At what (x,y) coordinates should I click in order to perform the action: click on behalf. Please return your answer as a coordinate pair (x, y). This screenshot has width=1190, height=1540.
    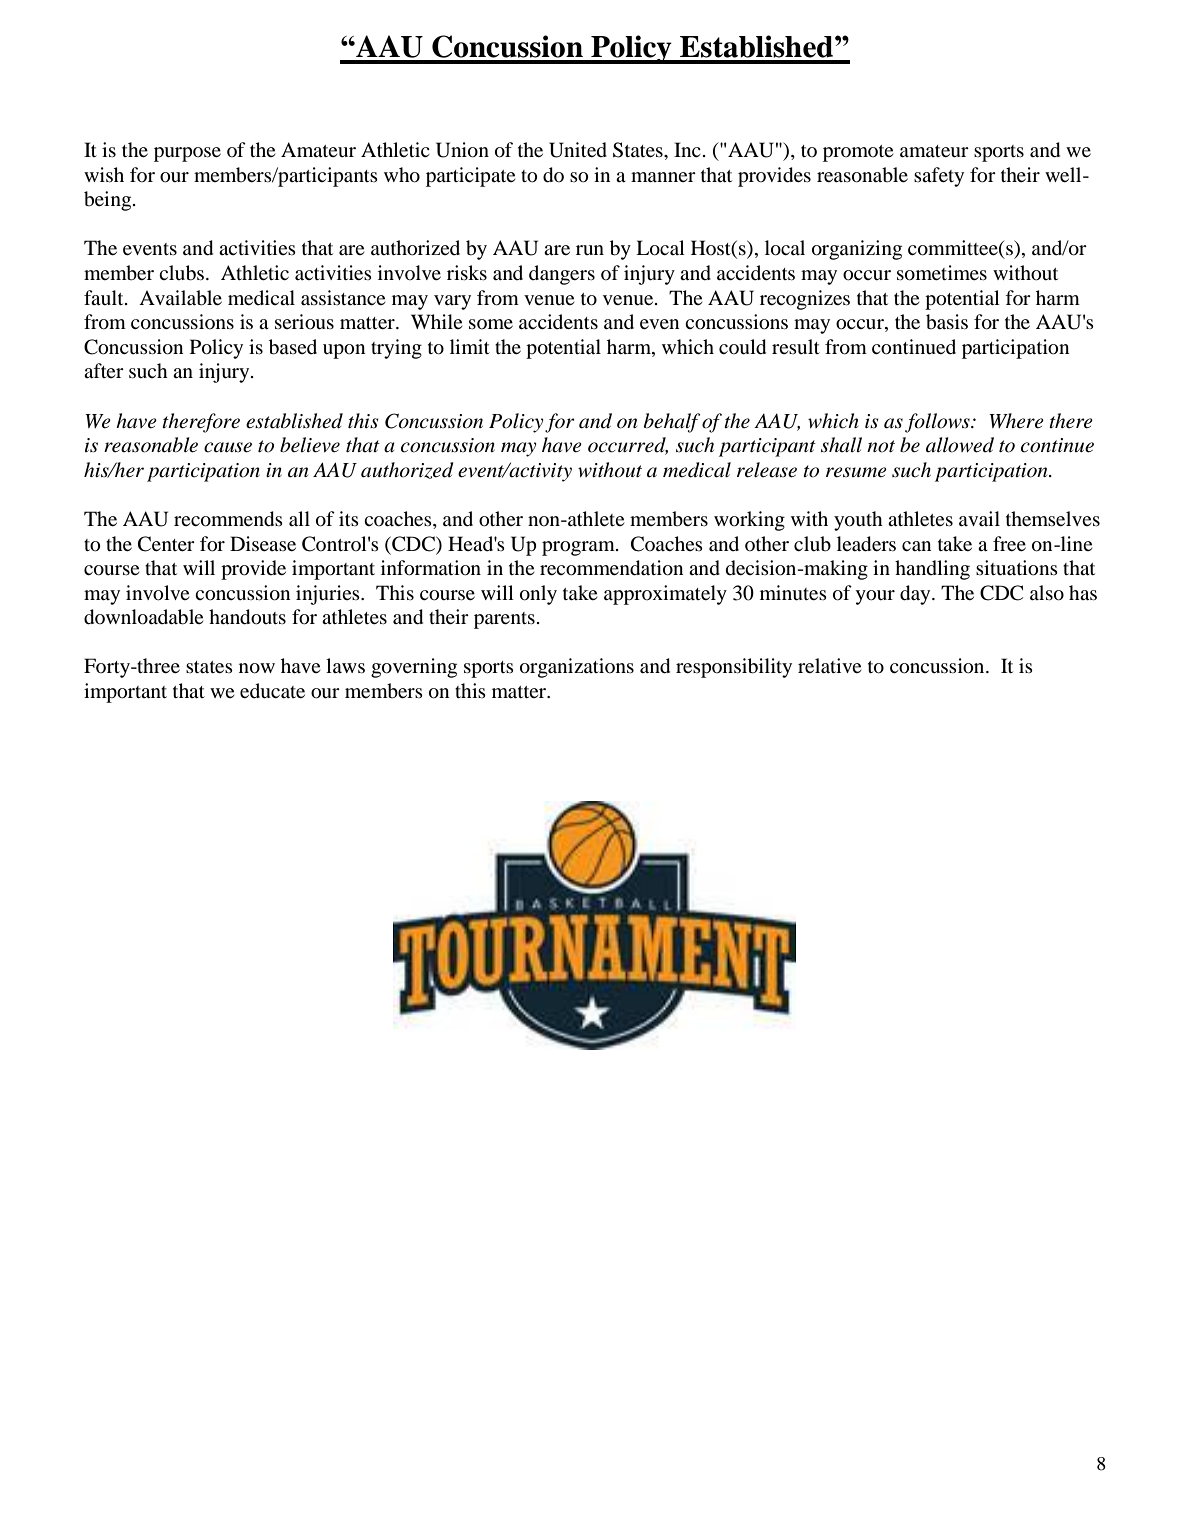
    Looking at the image, I should click on (672, 423).
